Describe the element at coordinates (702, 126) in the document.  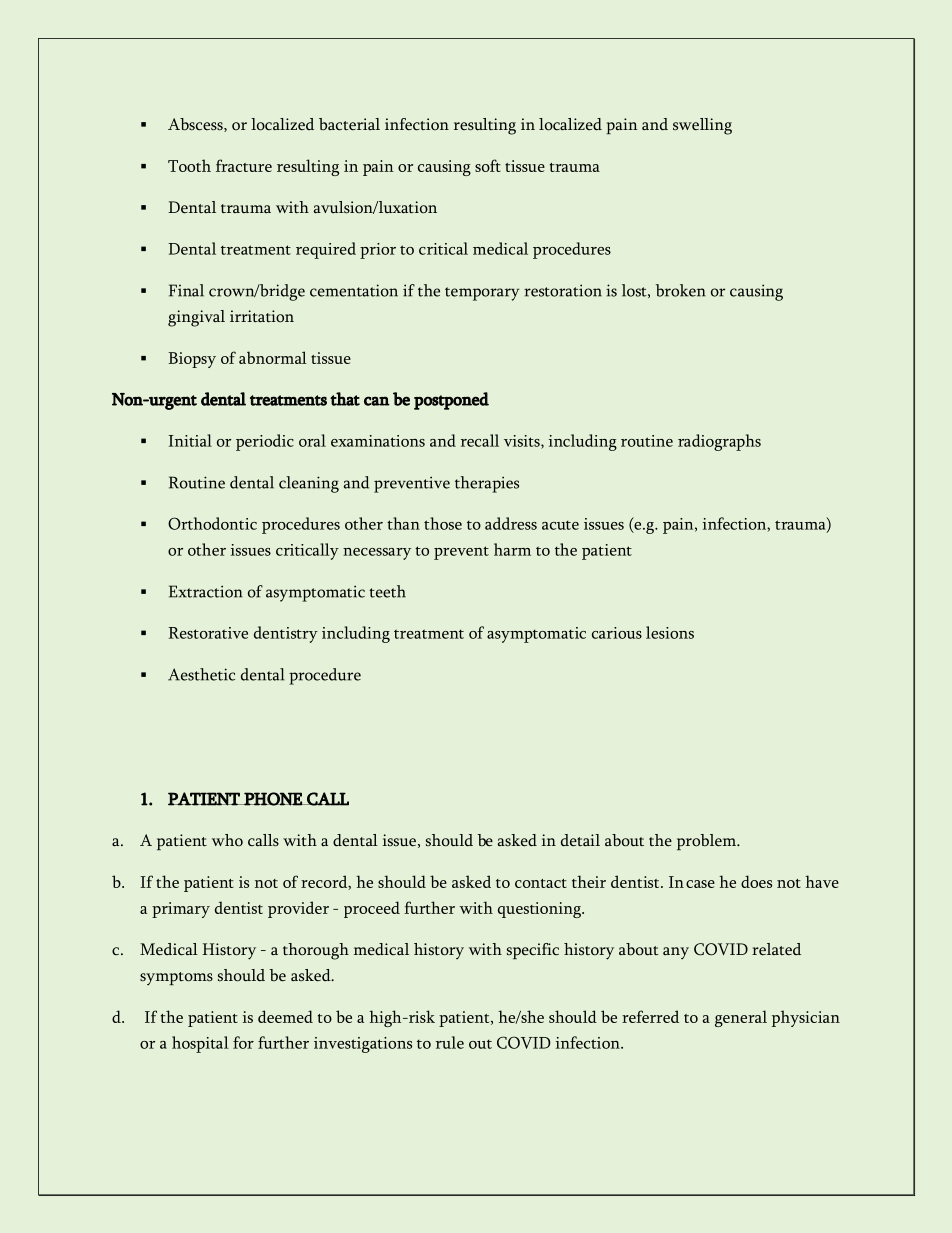
I see `swelling` at that location.
